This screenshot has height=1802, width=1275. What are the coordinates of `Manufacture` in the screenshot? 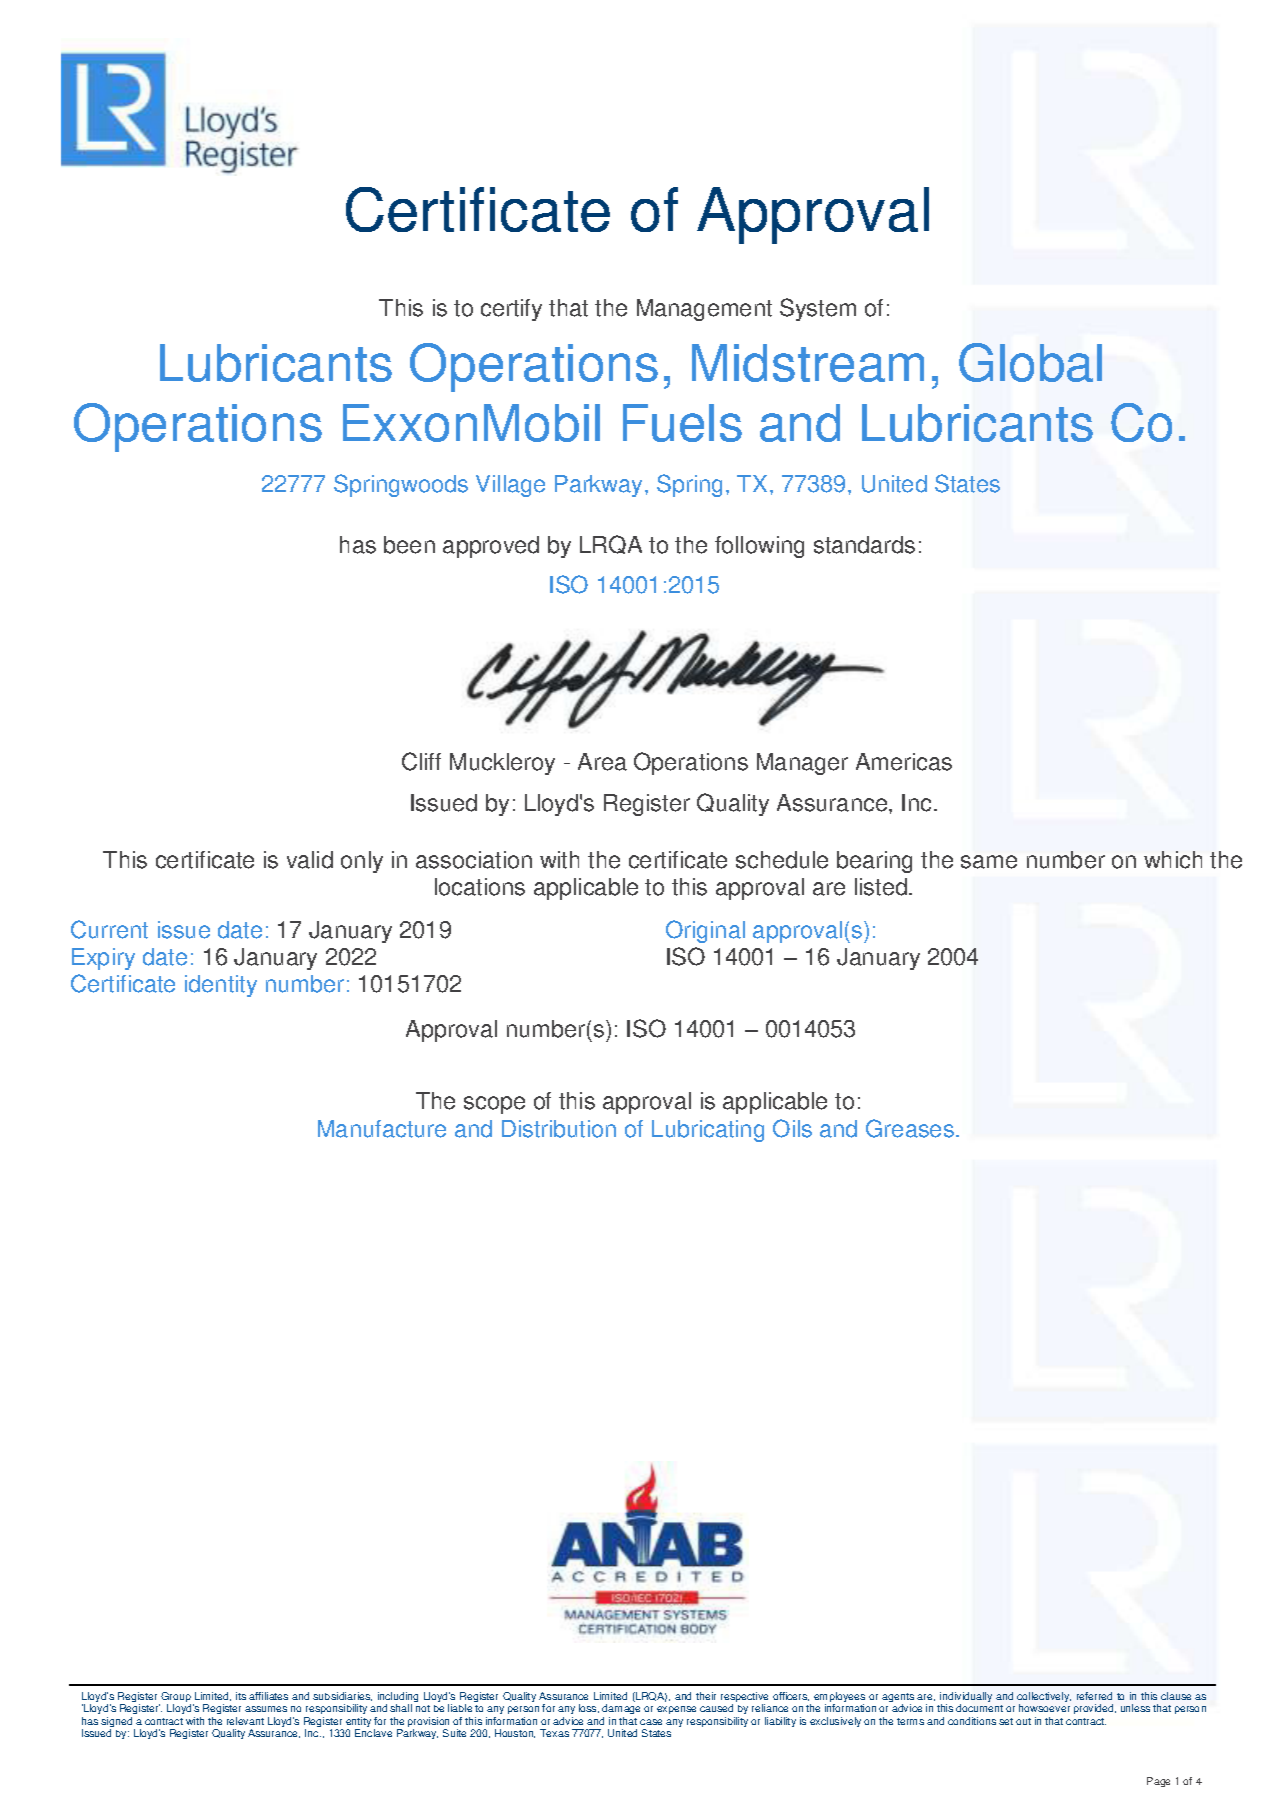 It's located at (382, 1129).
